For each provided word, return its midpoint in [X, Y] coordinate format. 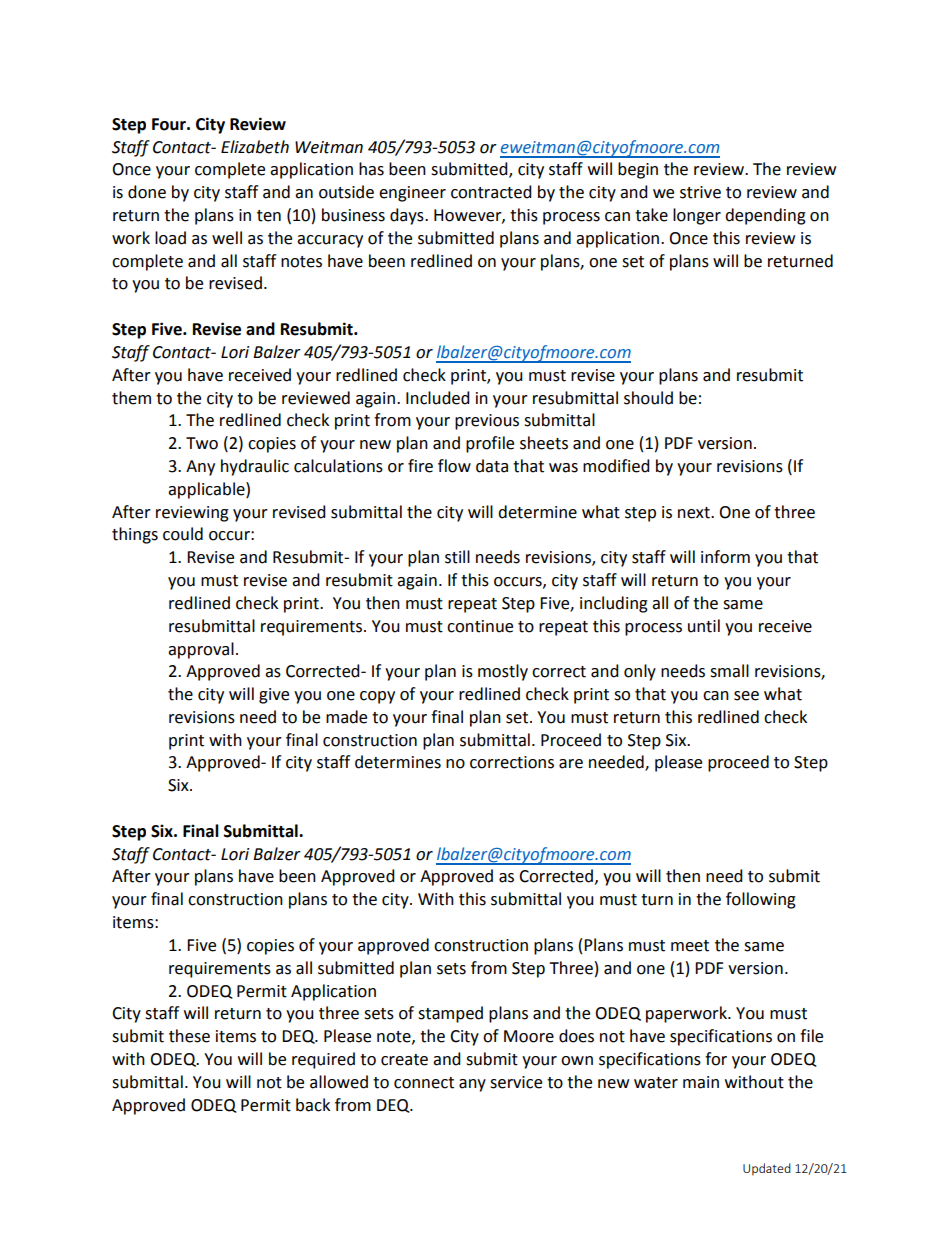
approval [201, 650]
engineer [412, 194]
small [729, 671]
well [227, 238]
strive [700, 192]
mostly [503, 672]
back [313, 1105]
